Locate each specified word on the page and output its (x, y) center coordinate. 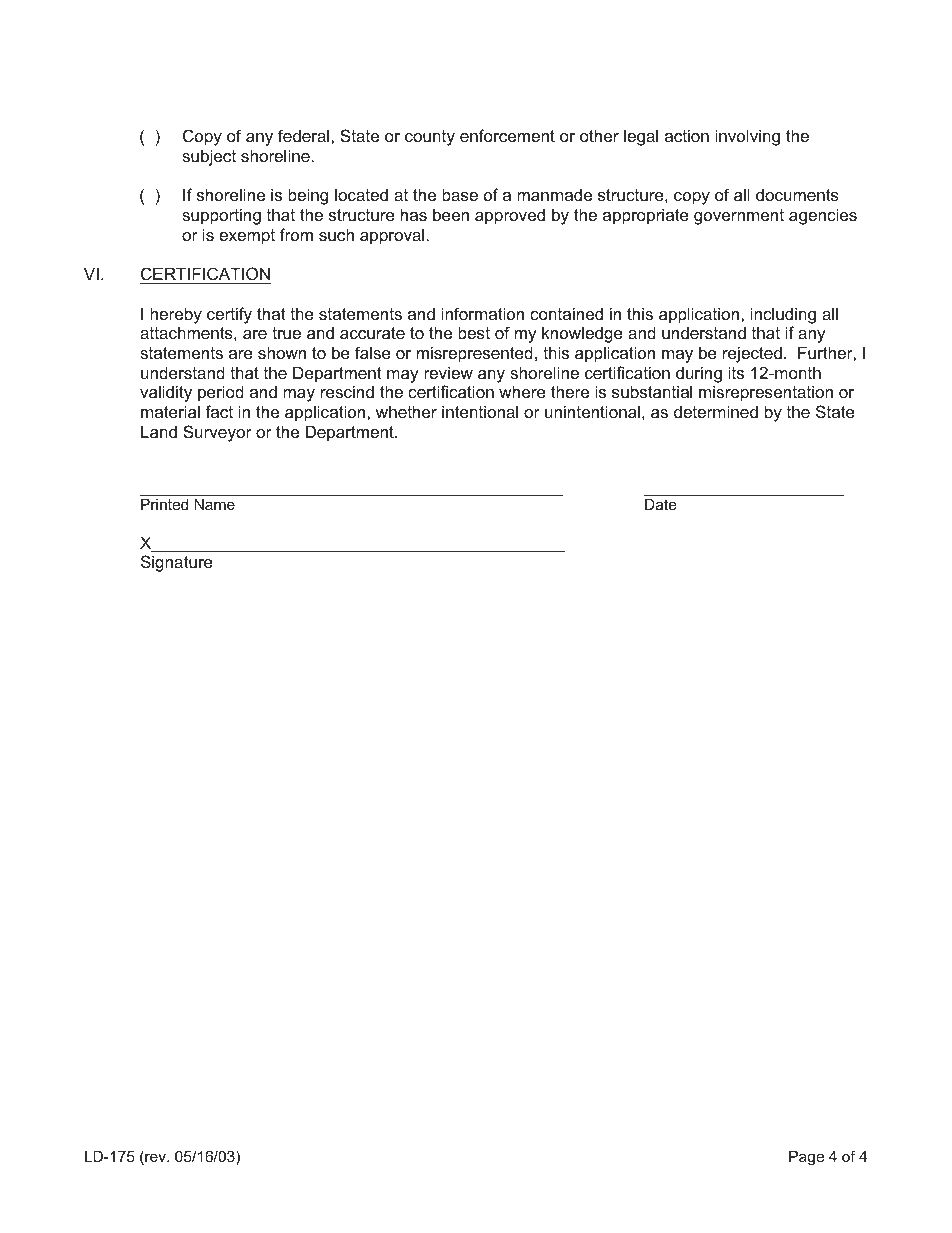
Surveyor (217, 433)
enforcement (507, 135)
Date (661, 504)
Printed (164, 504)
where (522, 391)
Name (214, 504)
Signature (177, 563)
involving (747, 137)
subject (209, 157)
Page (806, 1158)
